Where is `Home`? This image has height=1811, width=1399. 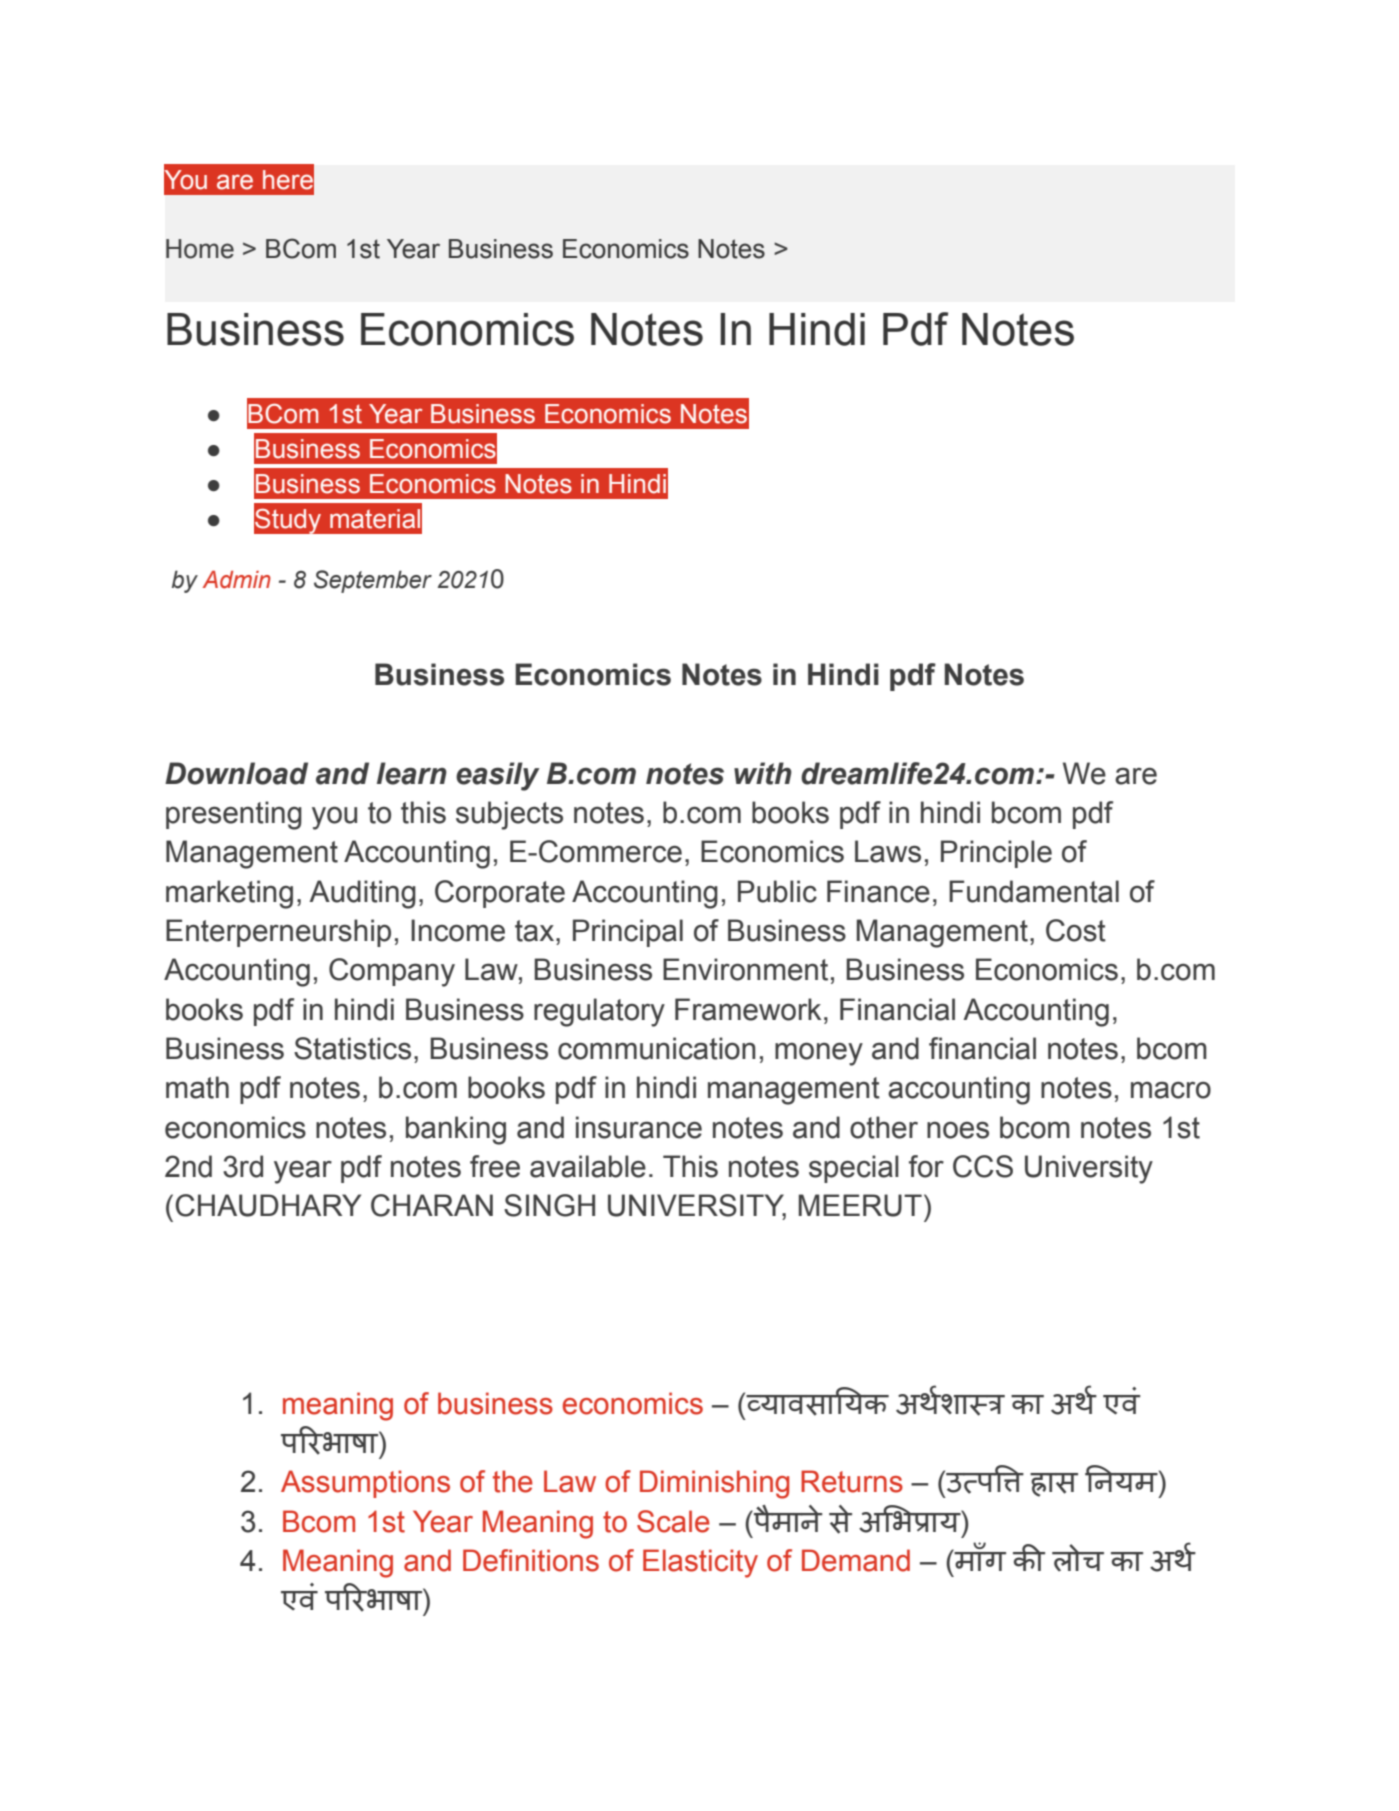 Home is located at coordinates (200, 249).
